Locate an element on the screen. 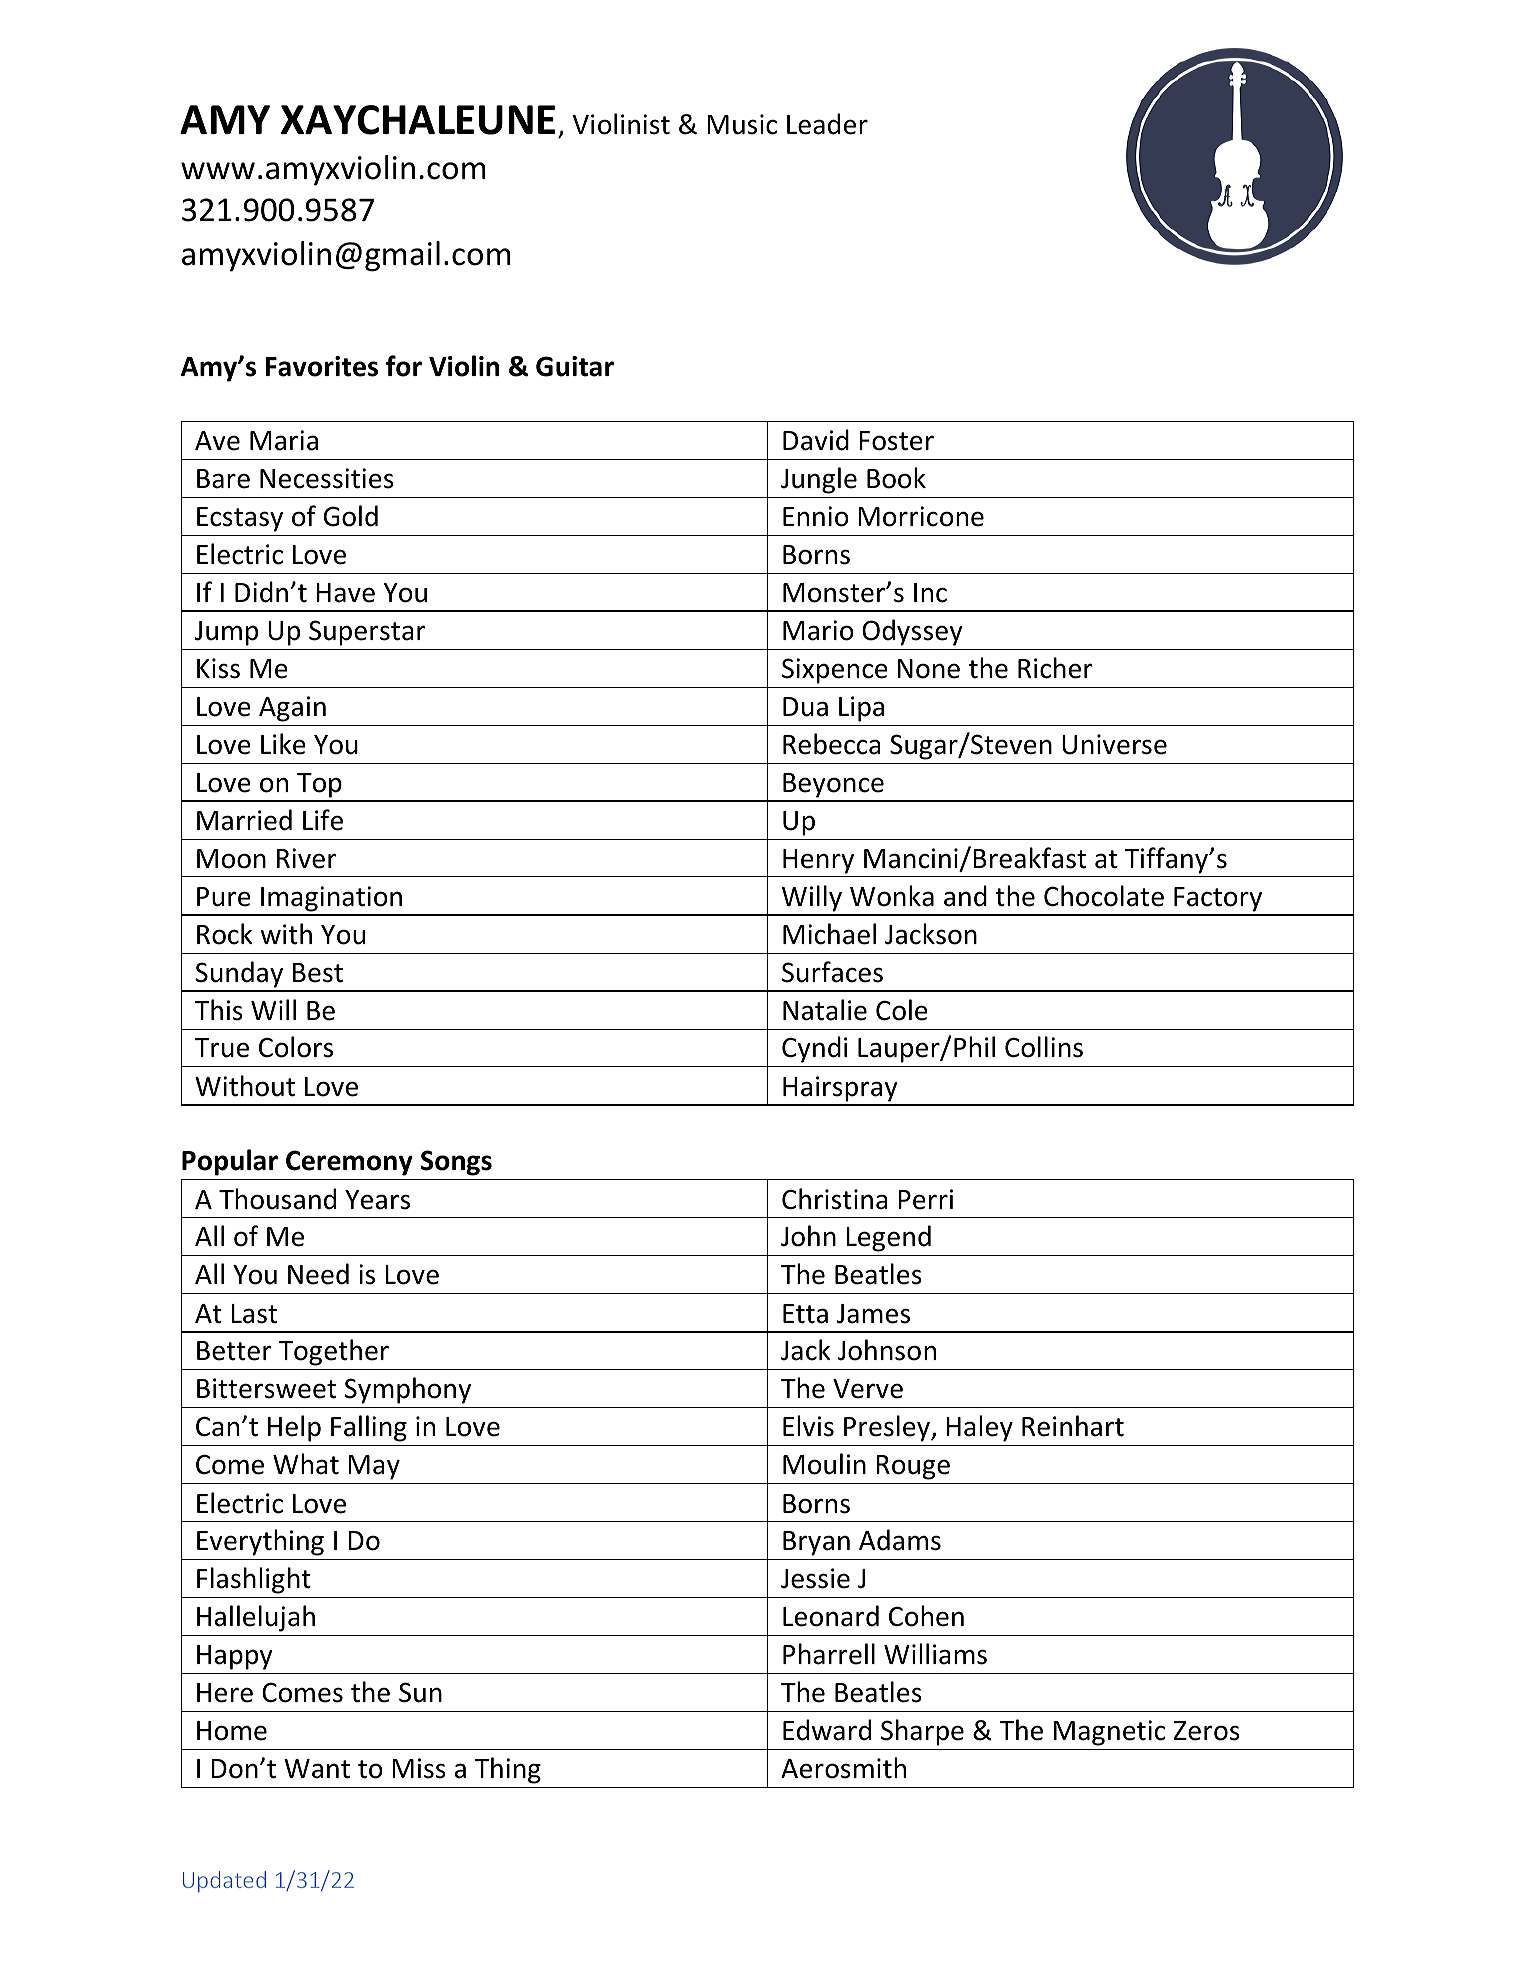 This screenshot has height=1985, width=1534. Collins is located at coordinates (1044, 1047).
